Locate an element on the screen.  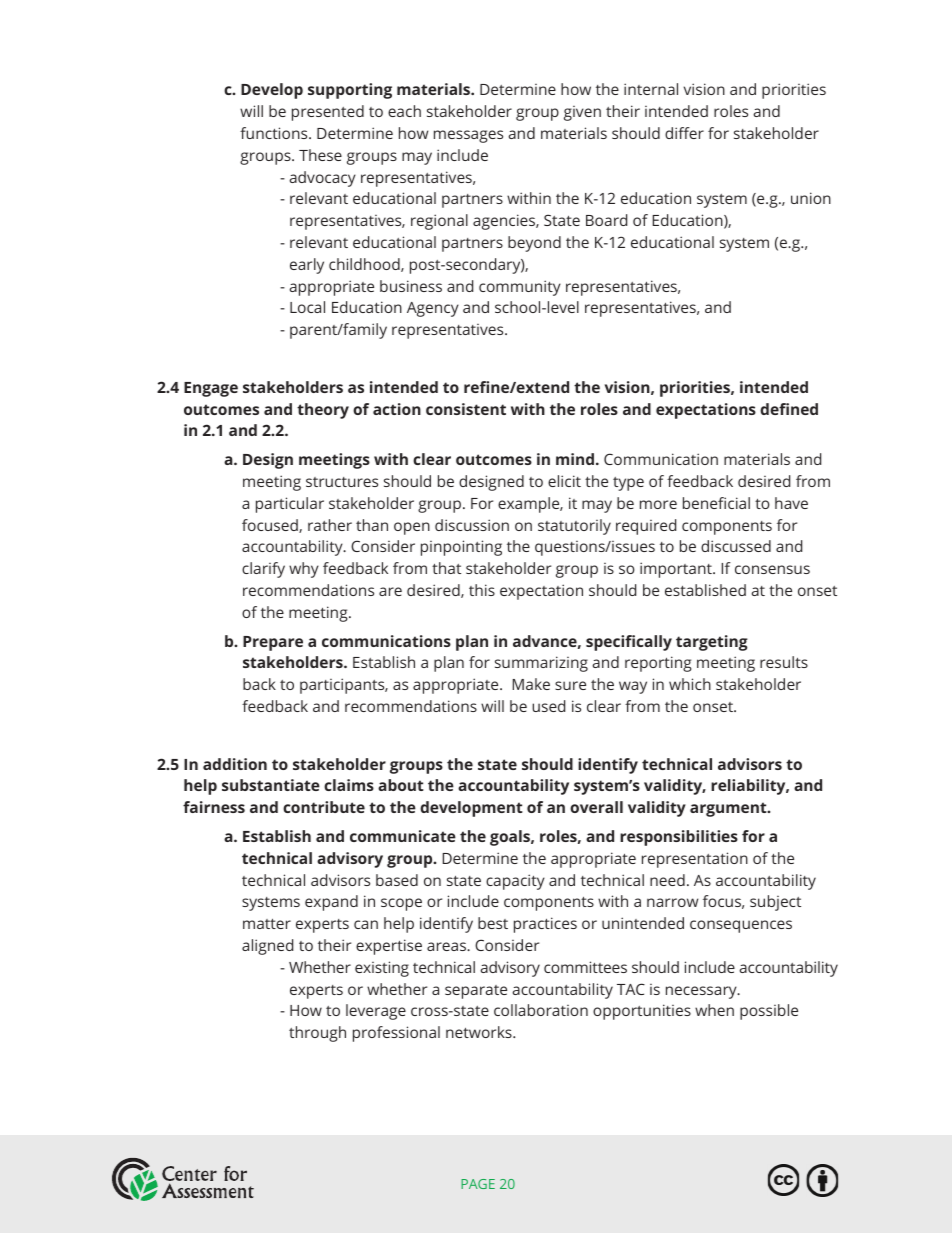
targeting is located at coordinates (712, 643).
